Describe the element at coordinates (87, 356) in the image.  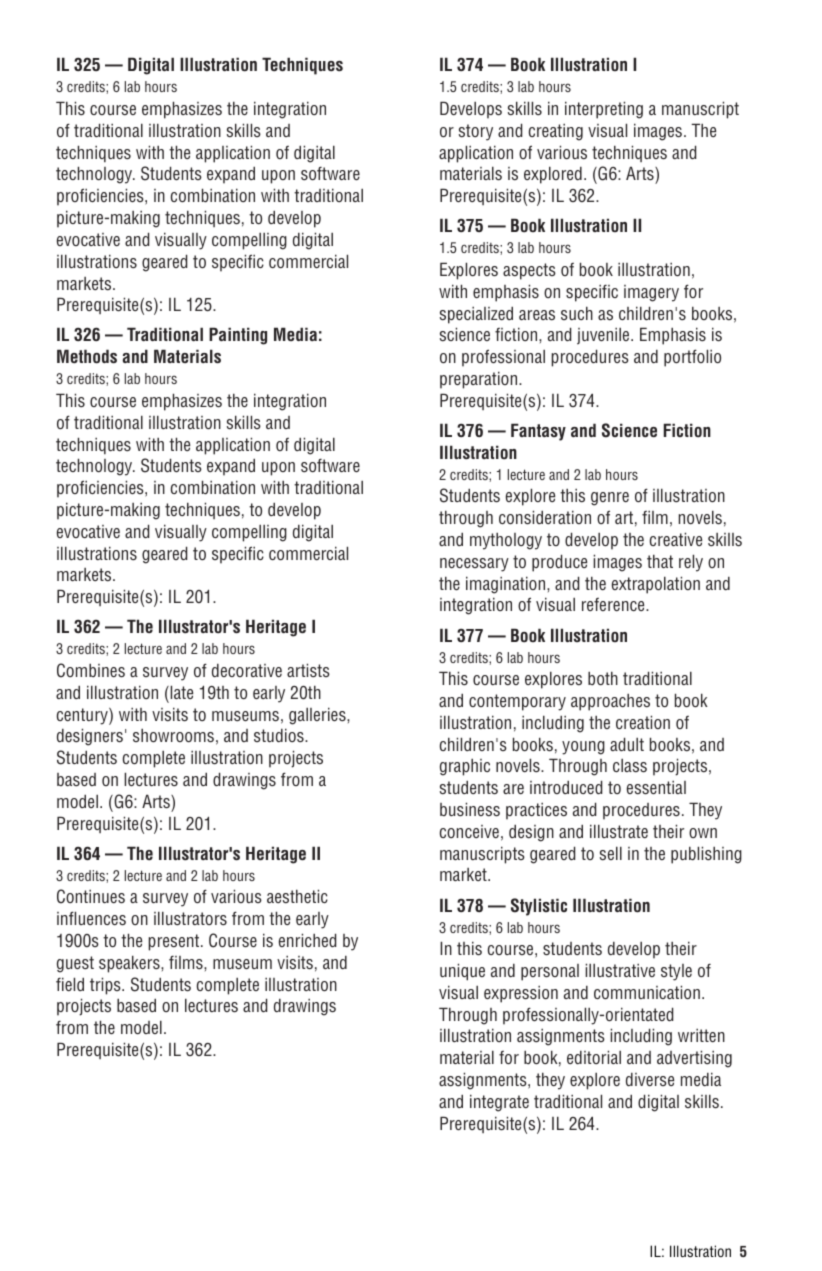
I see `Methods` at that location.
